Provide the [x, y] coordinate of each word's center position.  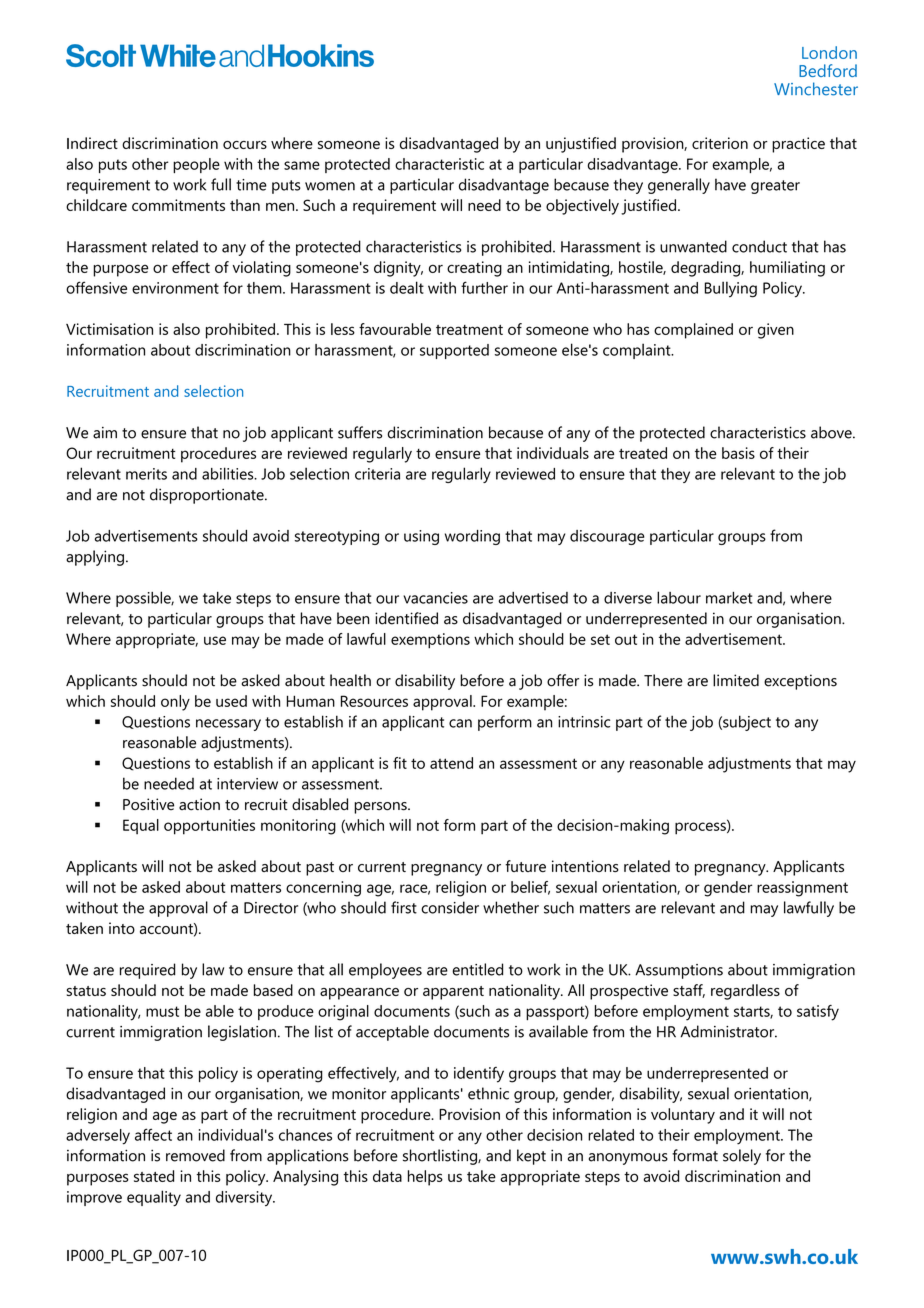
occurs [245, 145]
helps [425, 1178]
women [330, 186]
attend [451, 763]
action [199, 804]
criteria [377, 474]
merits [146, 474]
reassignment [802, 889]
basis [738, 453]
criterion [720, 143]
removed [195, 1155]
